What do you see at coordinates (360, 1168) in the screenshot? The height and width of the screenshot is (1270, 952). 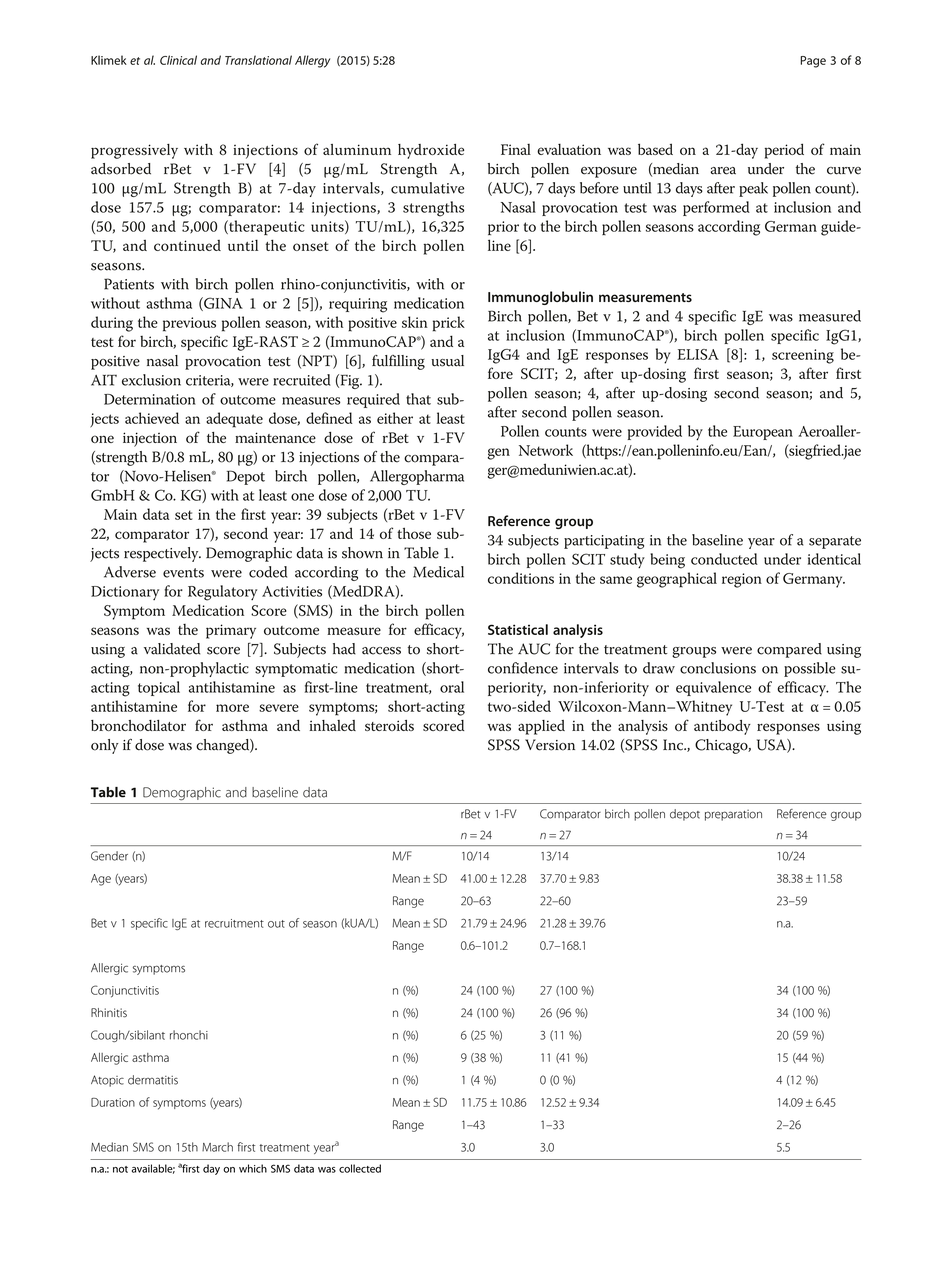 I see `collected` at bounding box center [360, 1168].
